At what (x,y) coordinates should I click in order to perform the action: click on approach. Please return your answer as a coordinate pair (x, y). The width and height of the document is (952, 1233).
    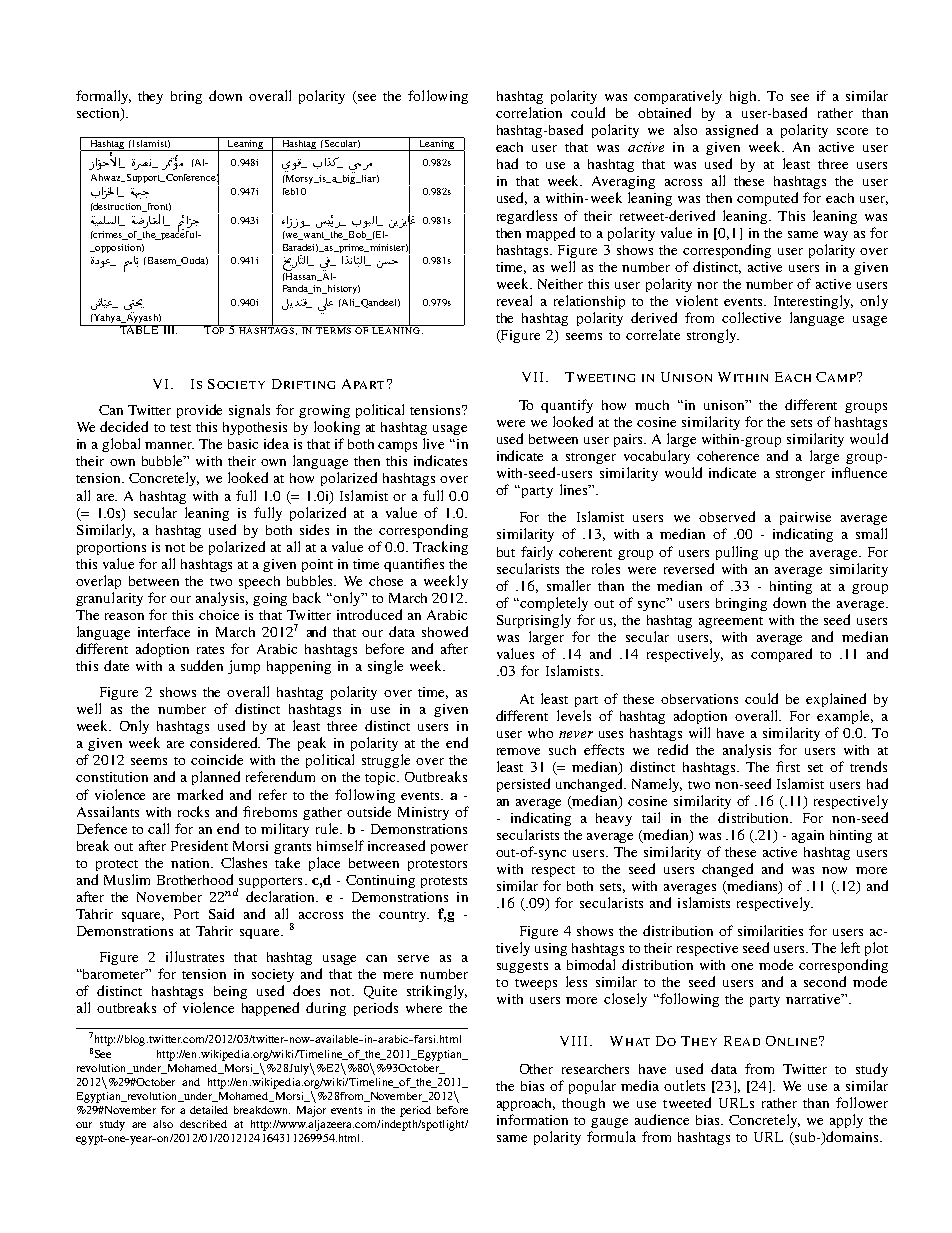
    Looking at the image, I should click on (526, 1104).
